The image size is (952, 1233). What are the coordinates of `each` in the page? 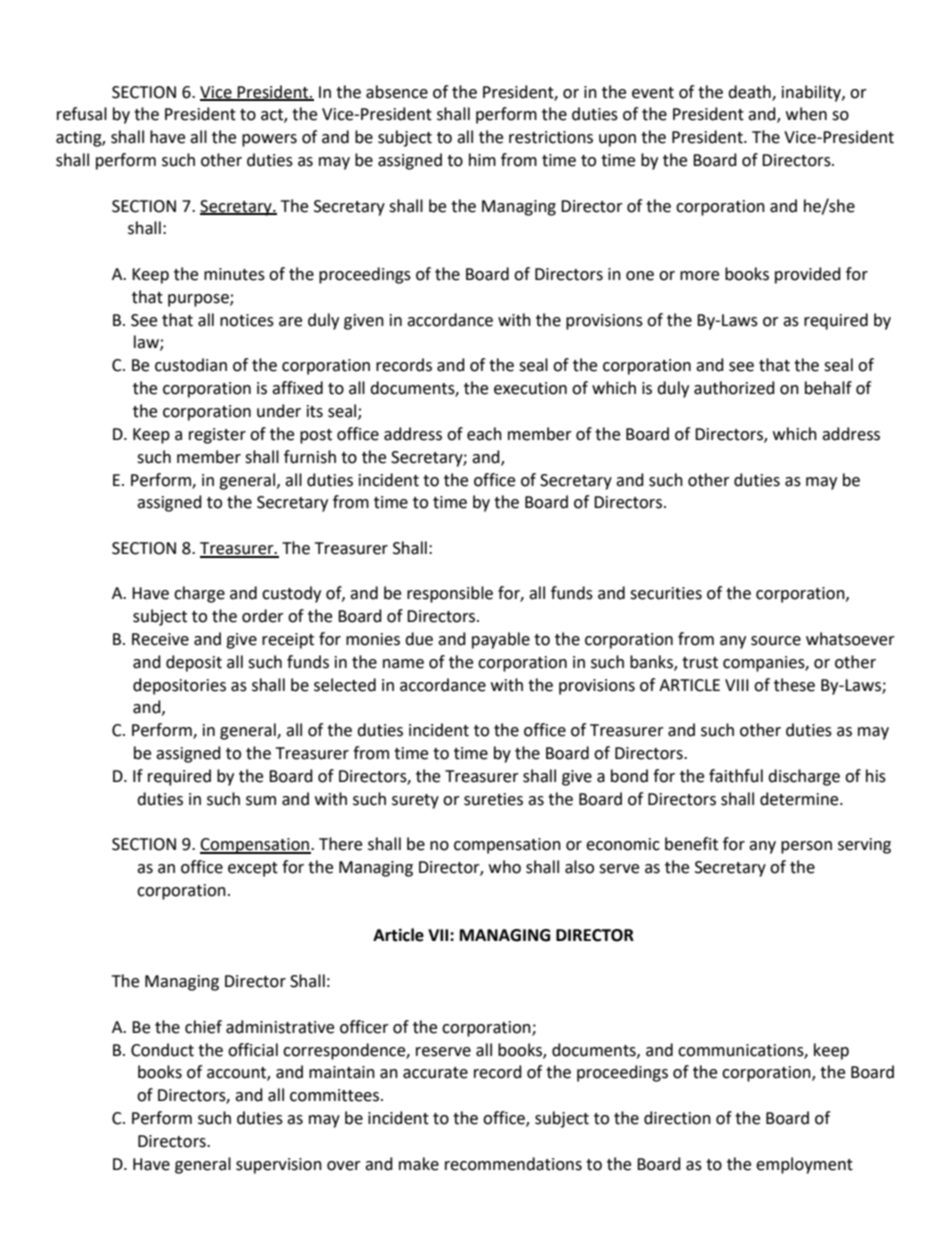 It's located at (484, 434).
